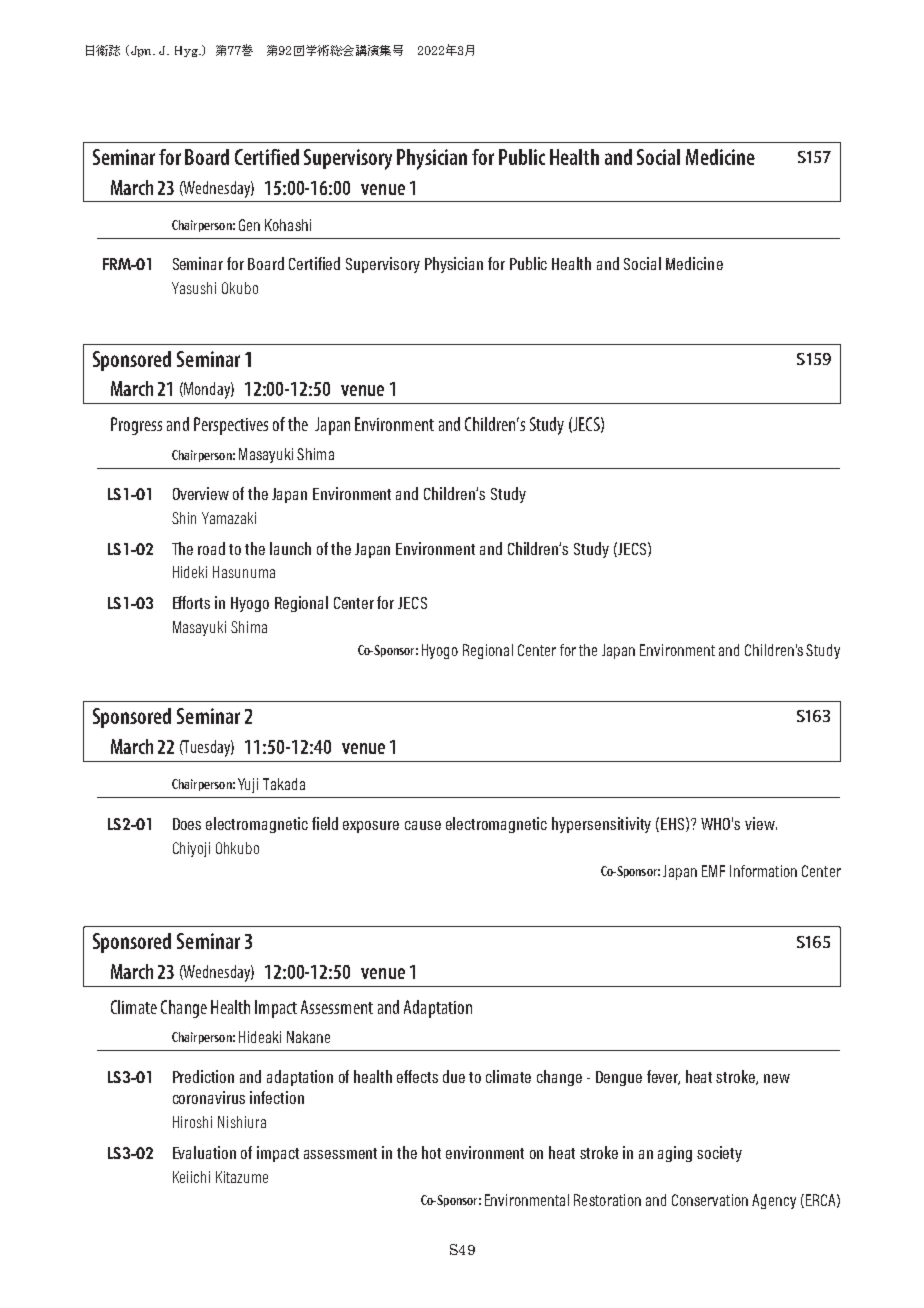 This page has height=1308, width=924. What do you see at coordinates (231, 426) in the page?
I see `Perspectives` at bounding box center [231, 426].
